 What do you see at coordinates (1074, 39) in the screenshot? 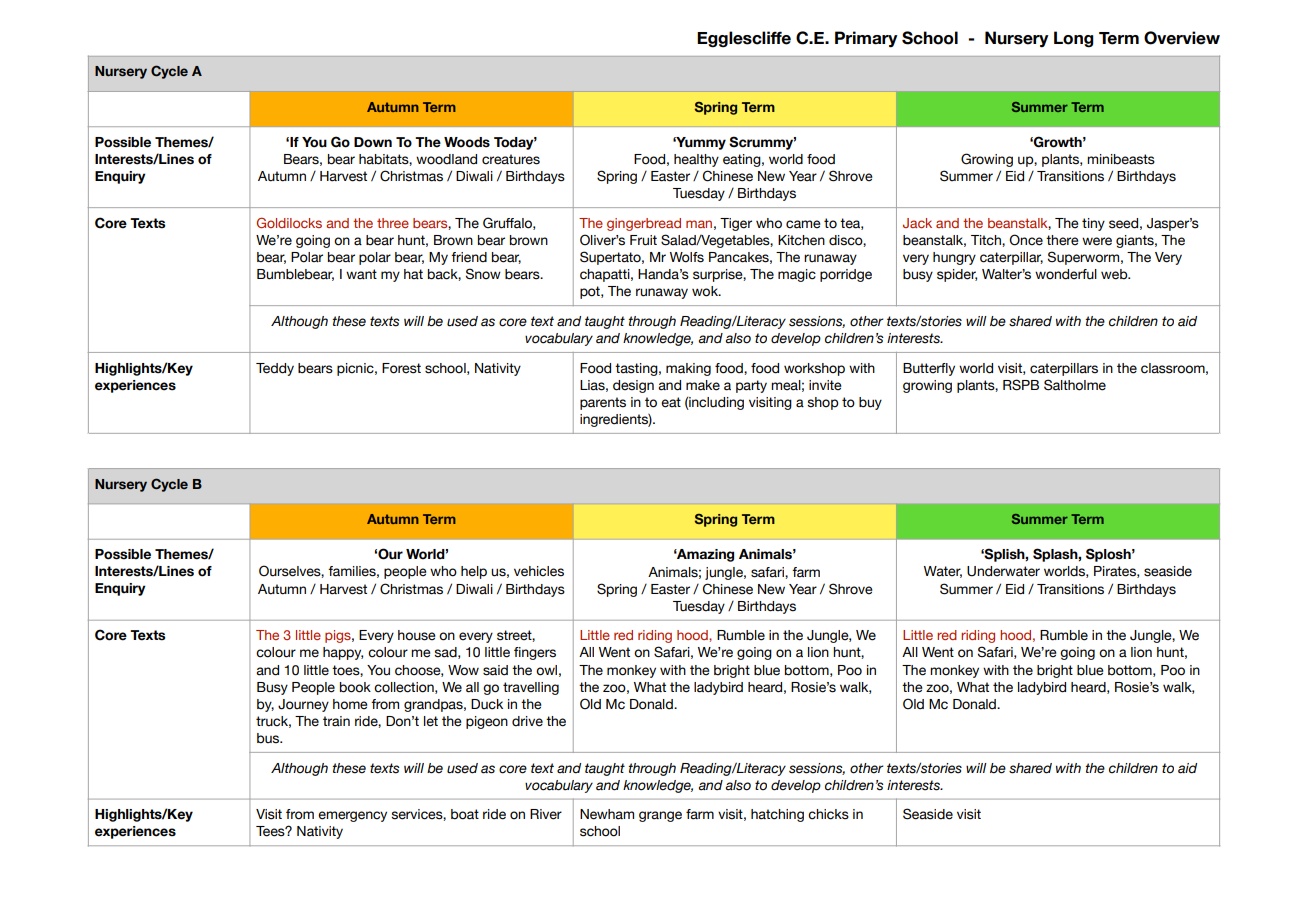
I see `Long` at bounding box center [1074, 39].
